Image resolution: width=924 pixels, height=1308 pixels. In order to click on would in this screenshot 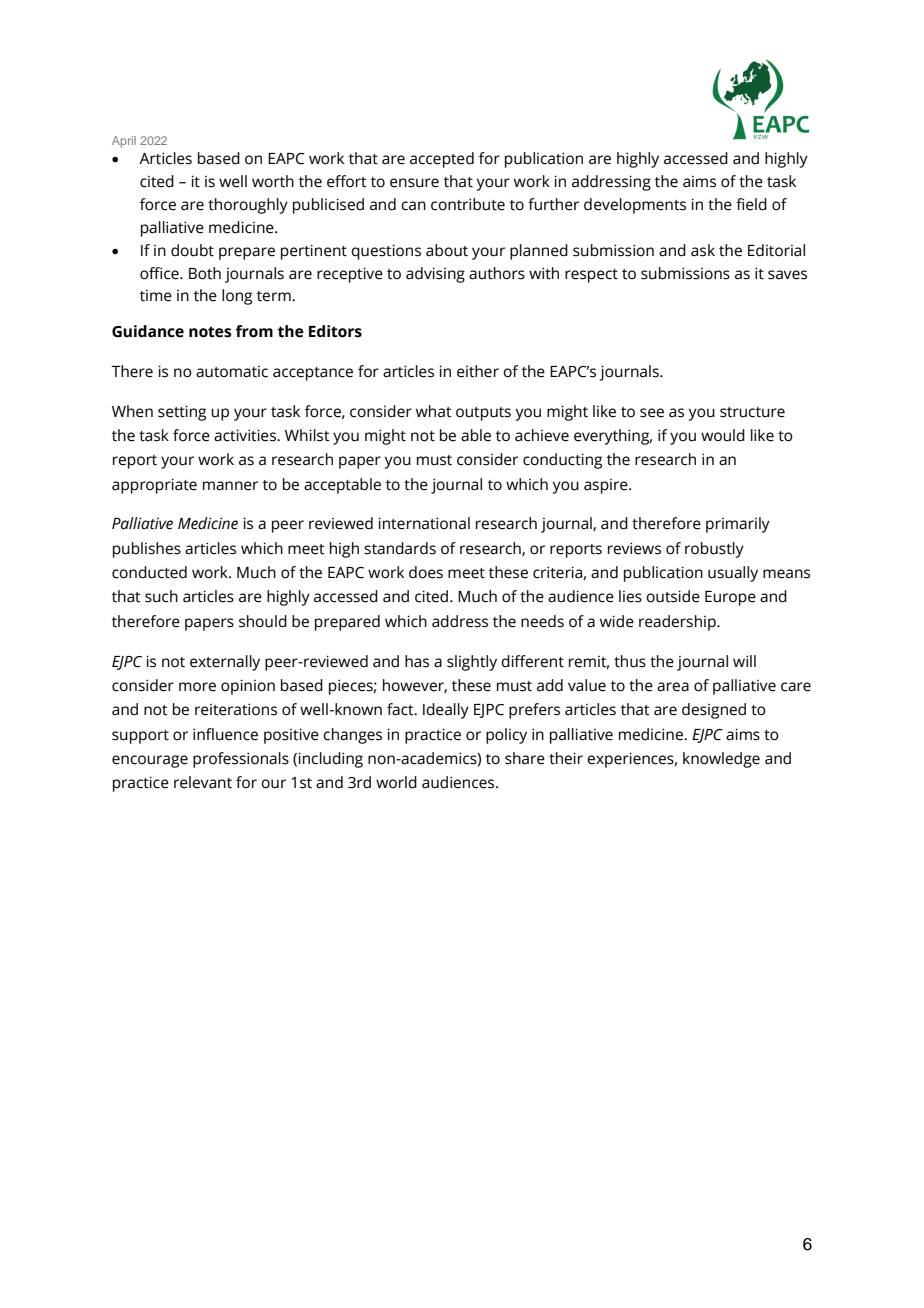, I will do `click(723, 435)`.
